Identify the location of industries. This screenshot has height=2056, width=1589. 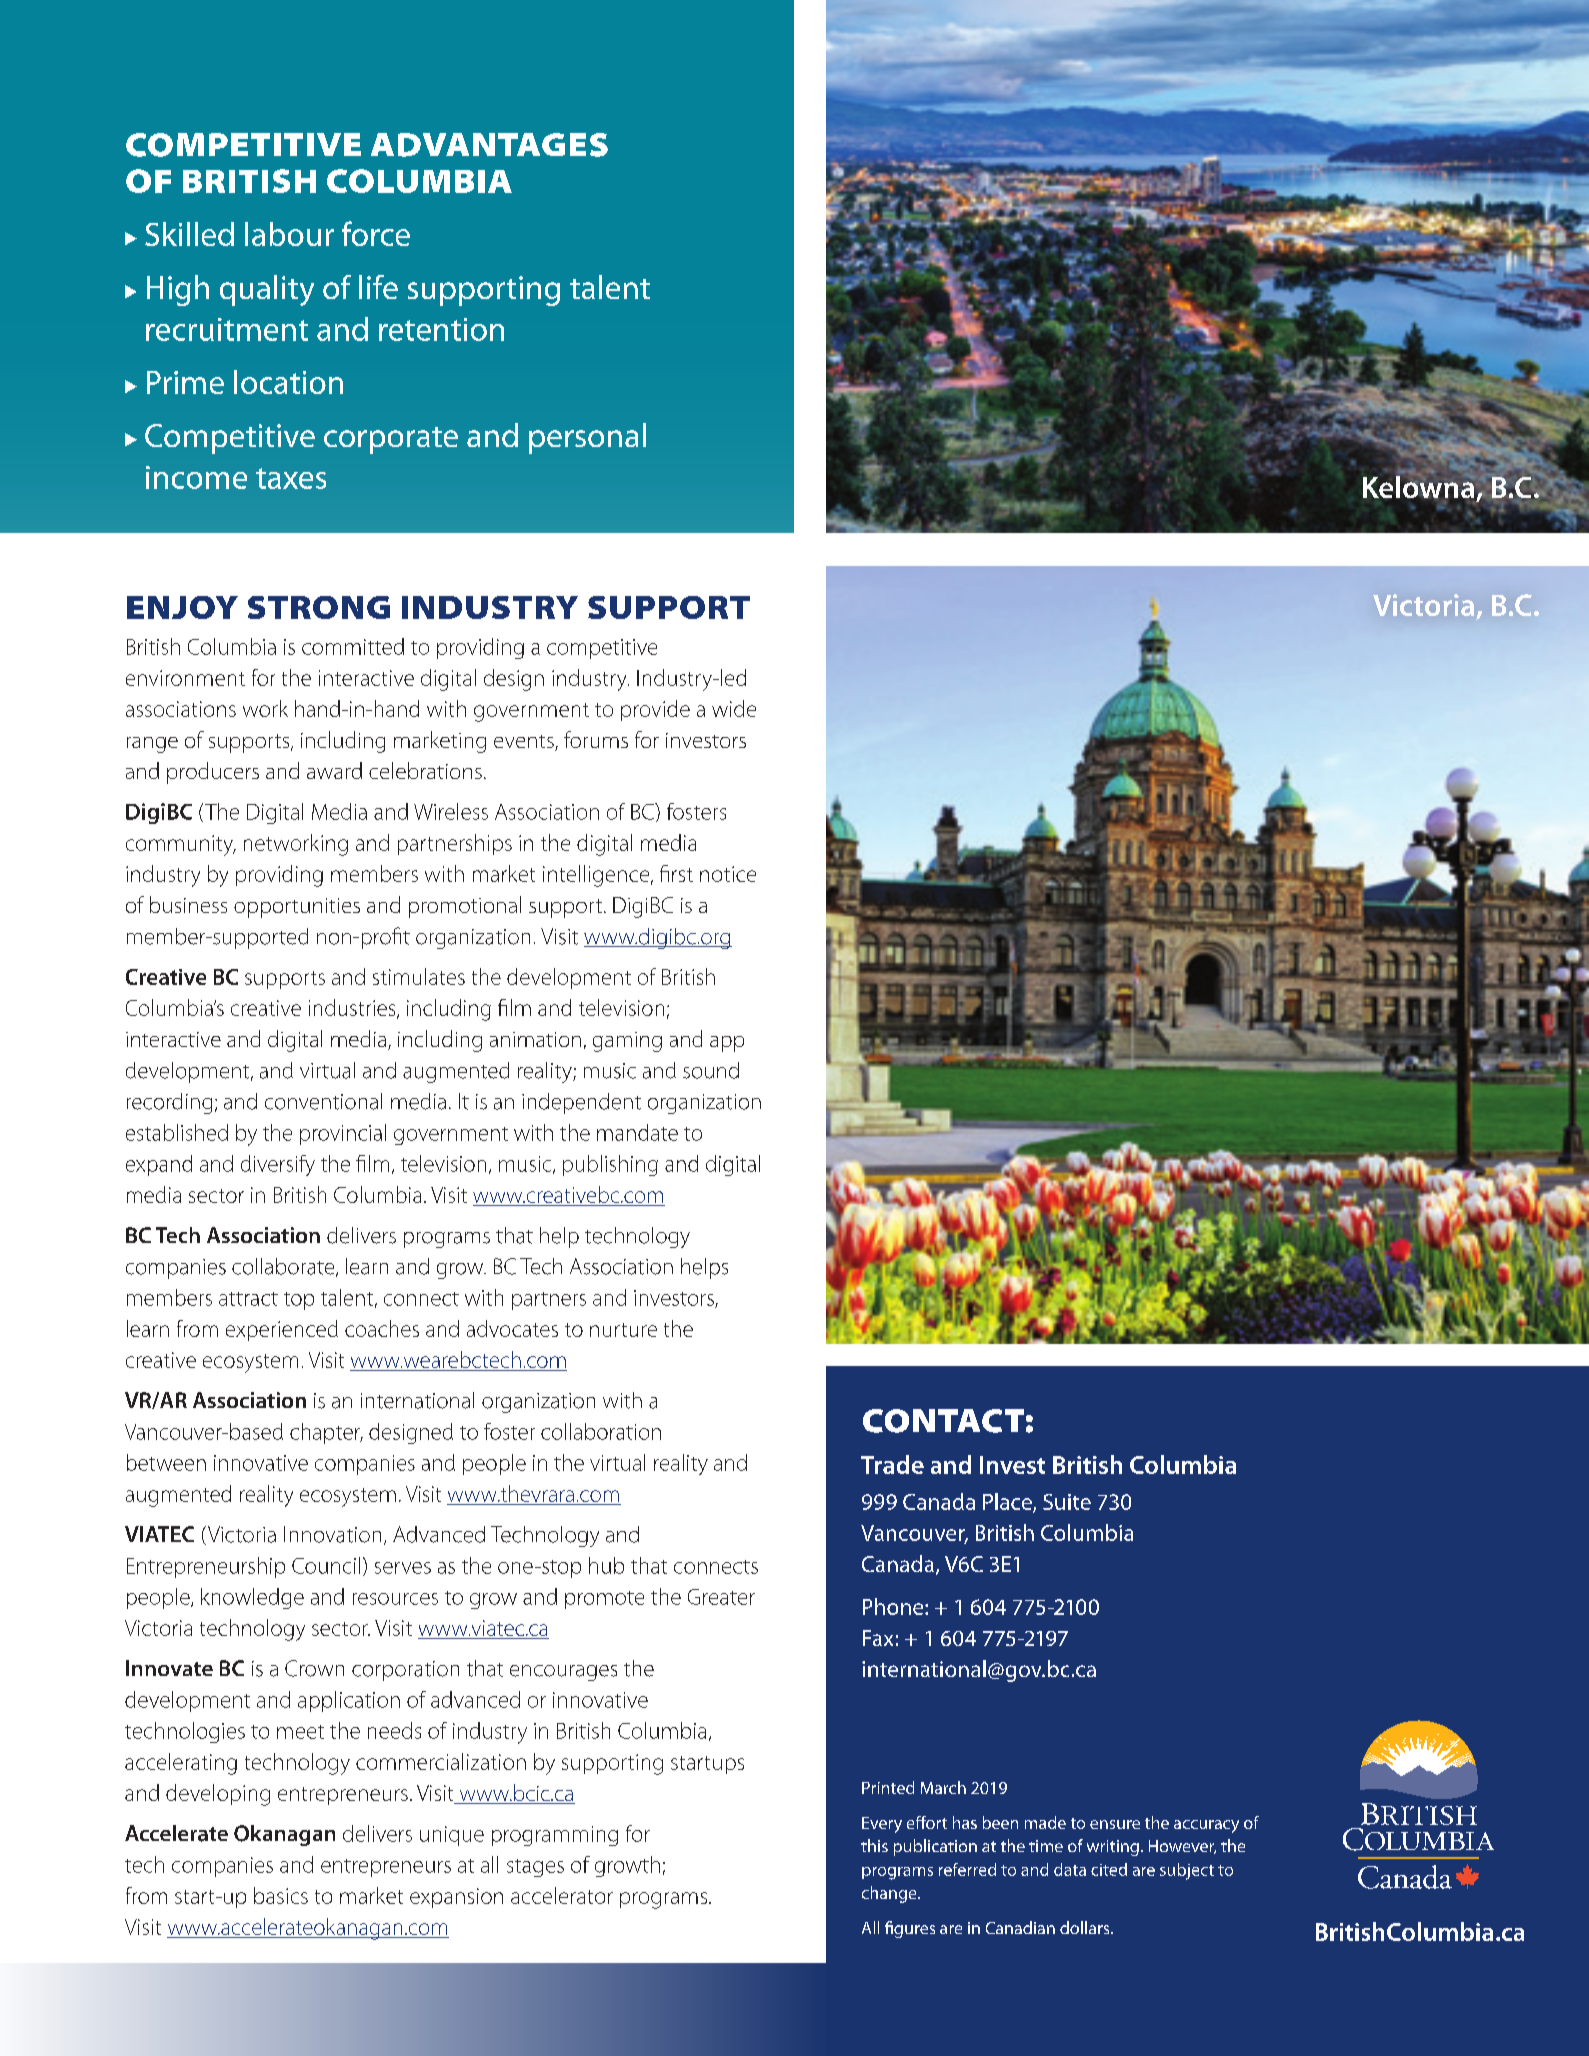
(353, 1009).
